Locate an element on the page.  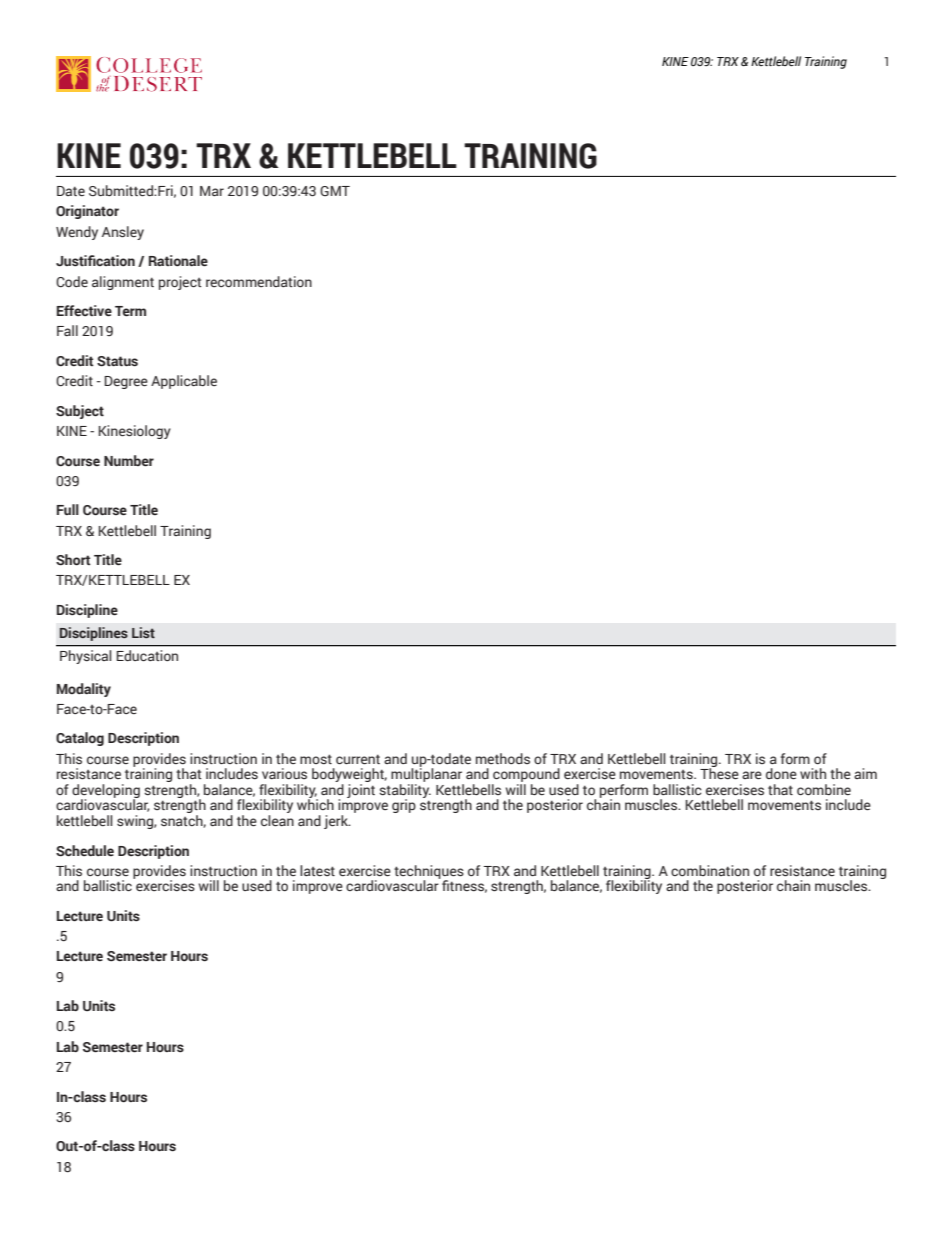
Schedule is located at coordinates (85, 851).
